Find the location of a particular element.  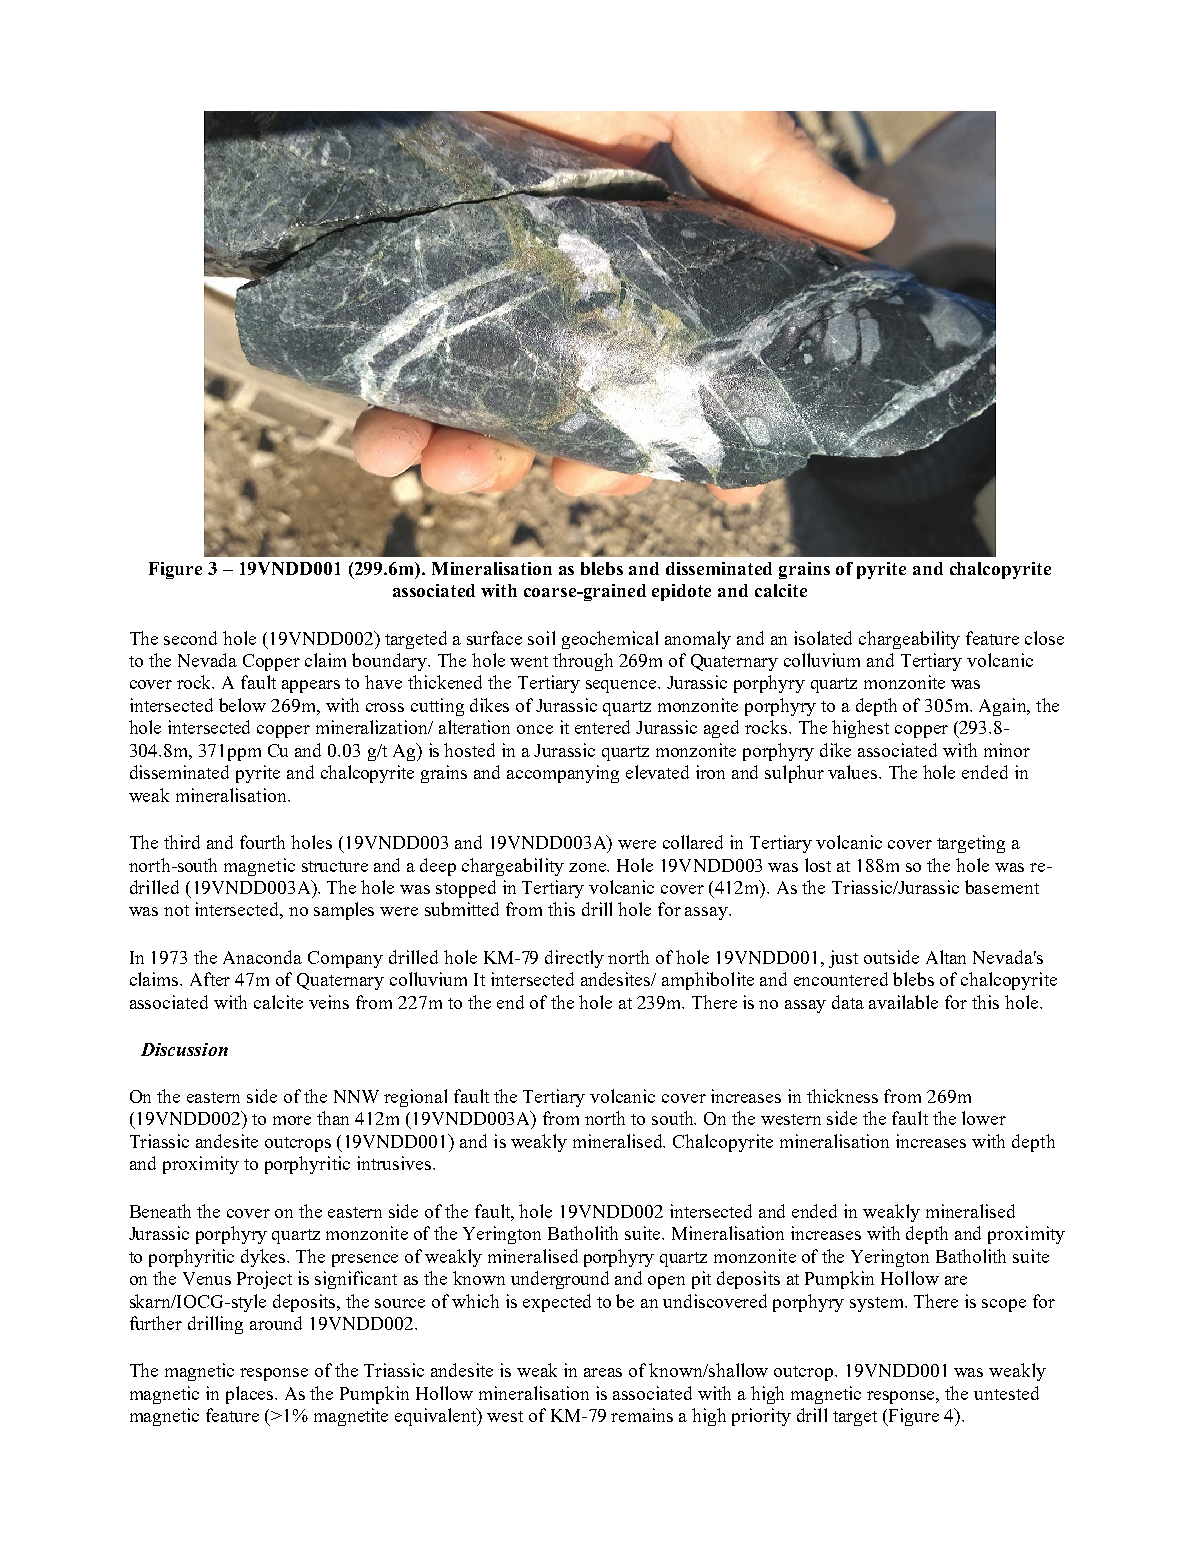

regional is located at coordinates (415, 1098).
